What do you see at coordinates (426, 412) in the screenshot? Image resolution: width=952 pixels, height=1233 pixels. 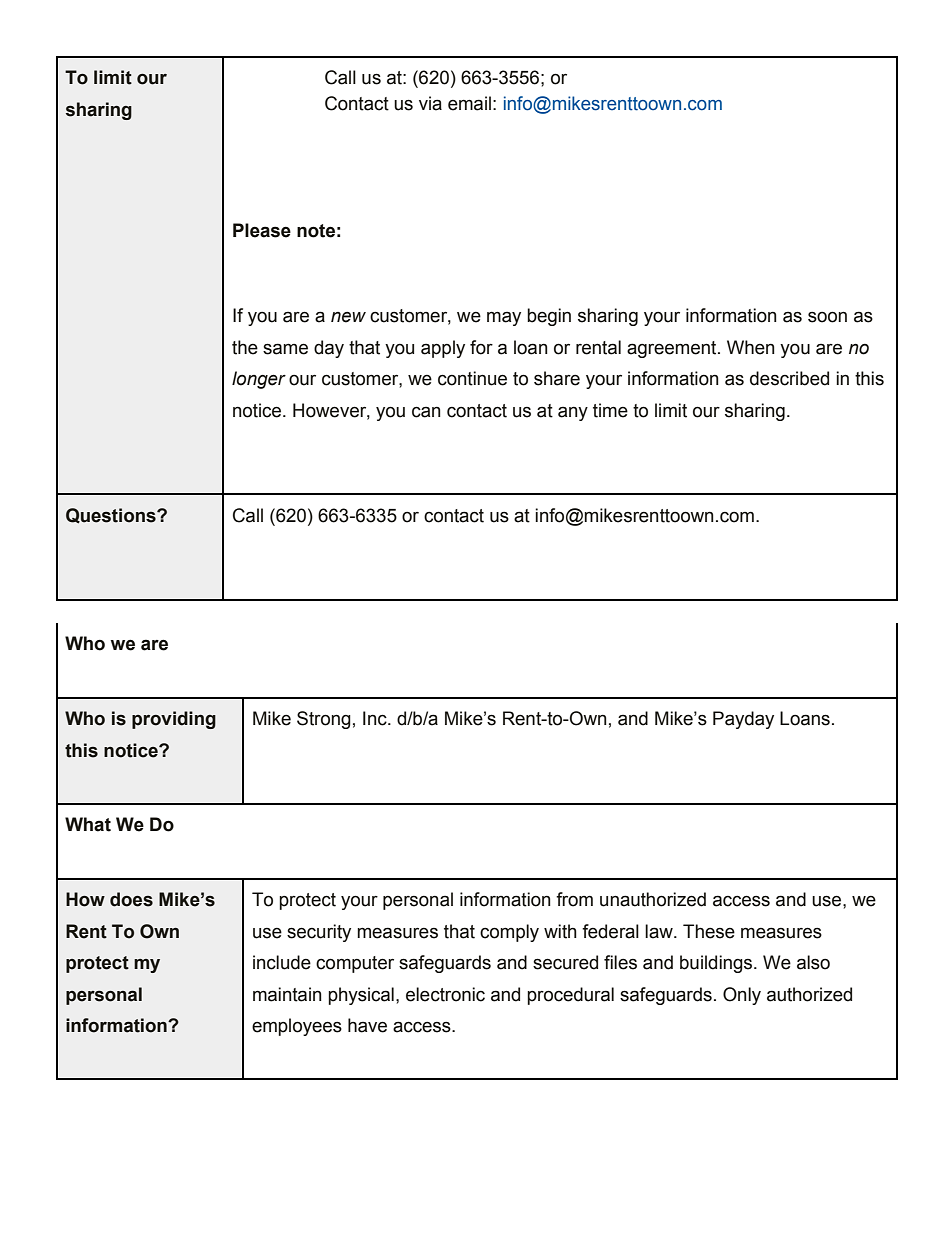 I see `can` at bounding box center [426, 412].
